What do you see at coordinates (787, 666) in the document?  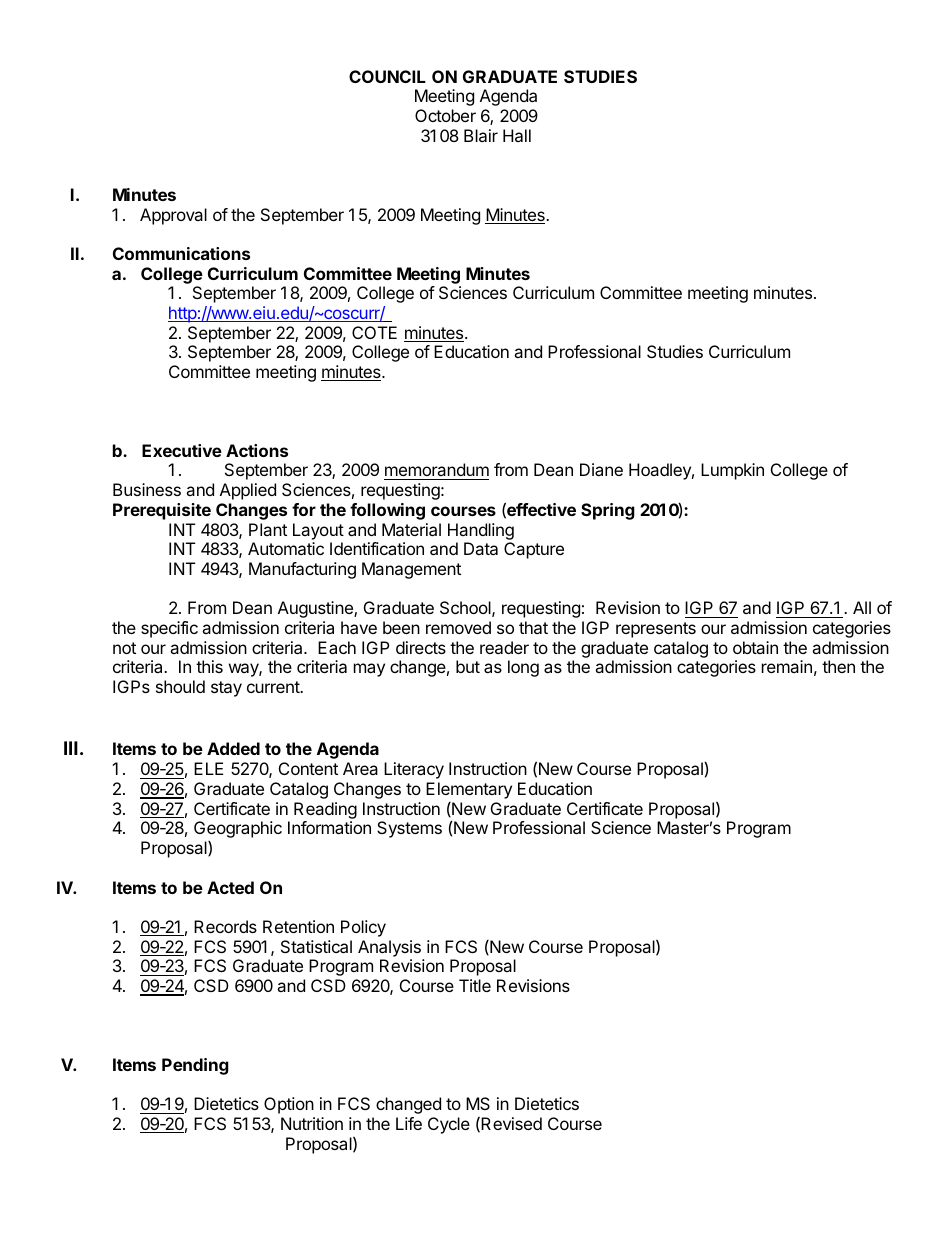 I see `remain` at bounding box center [787, 666].
